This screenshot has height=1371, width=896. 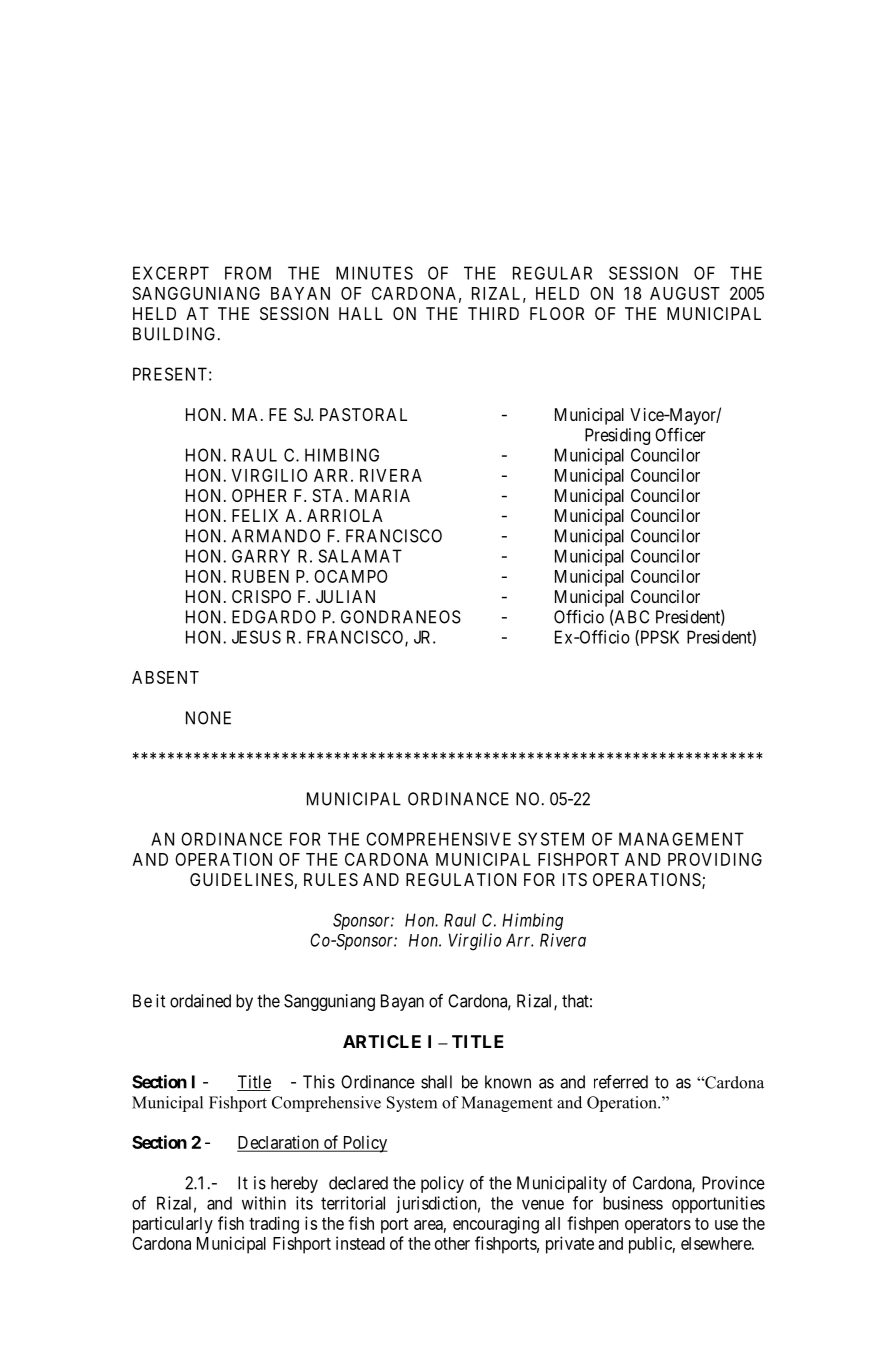 I want to click on AUGUST, so click(x=685, y=293).
